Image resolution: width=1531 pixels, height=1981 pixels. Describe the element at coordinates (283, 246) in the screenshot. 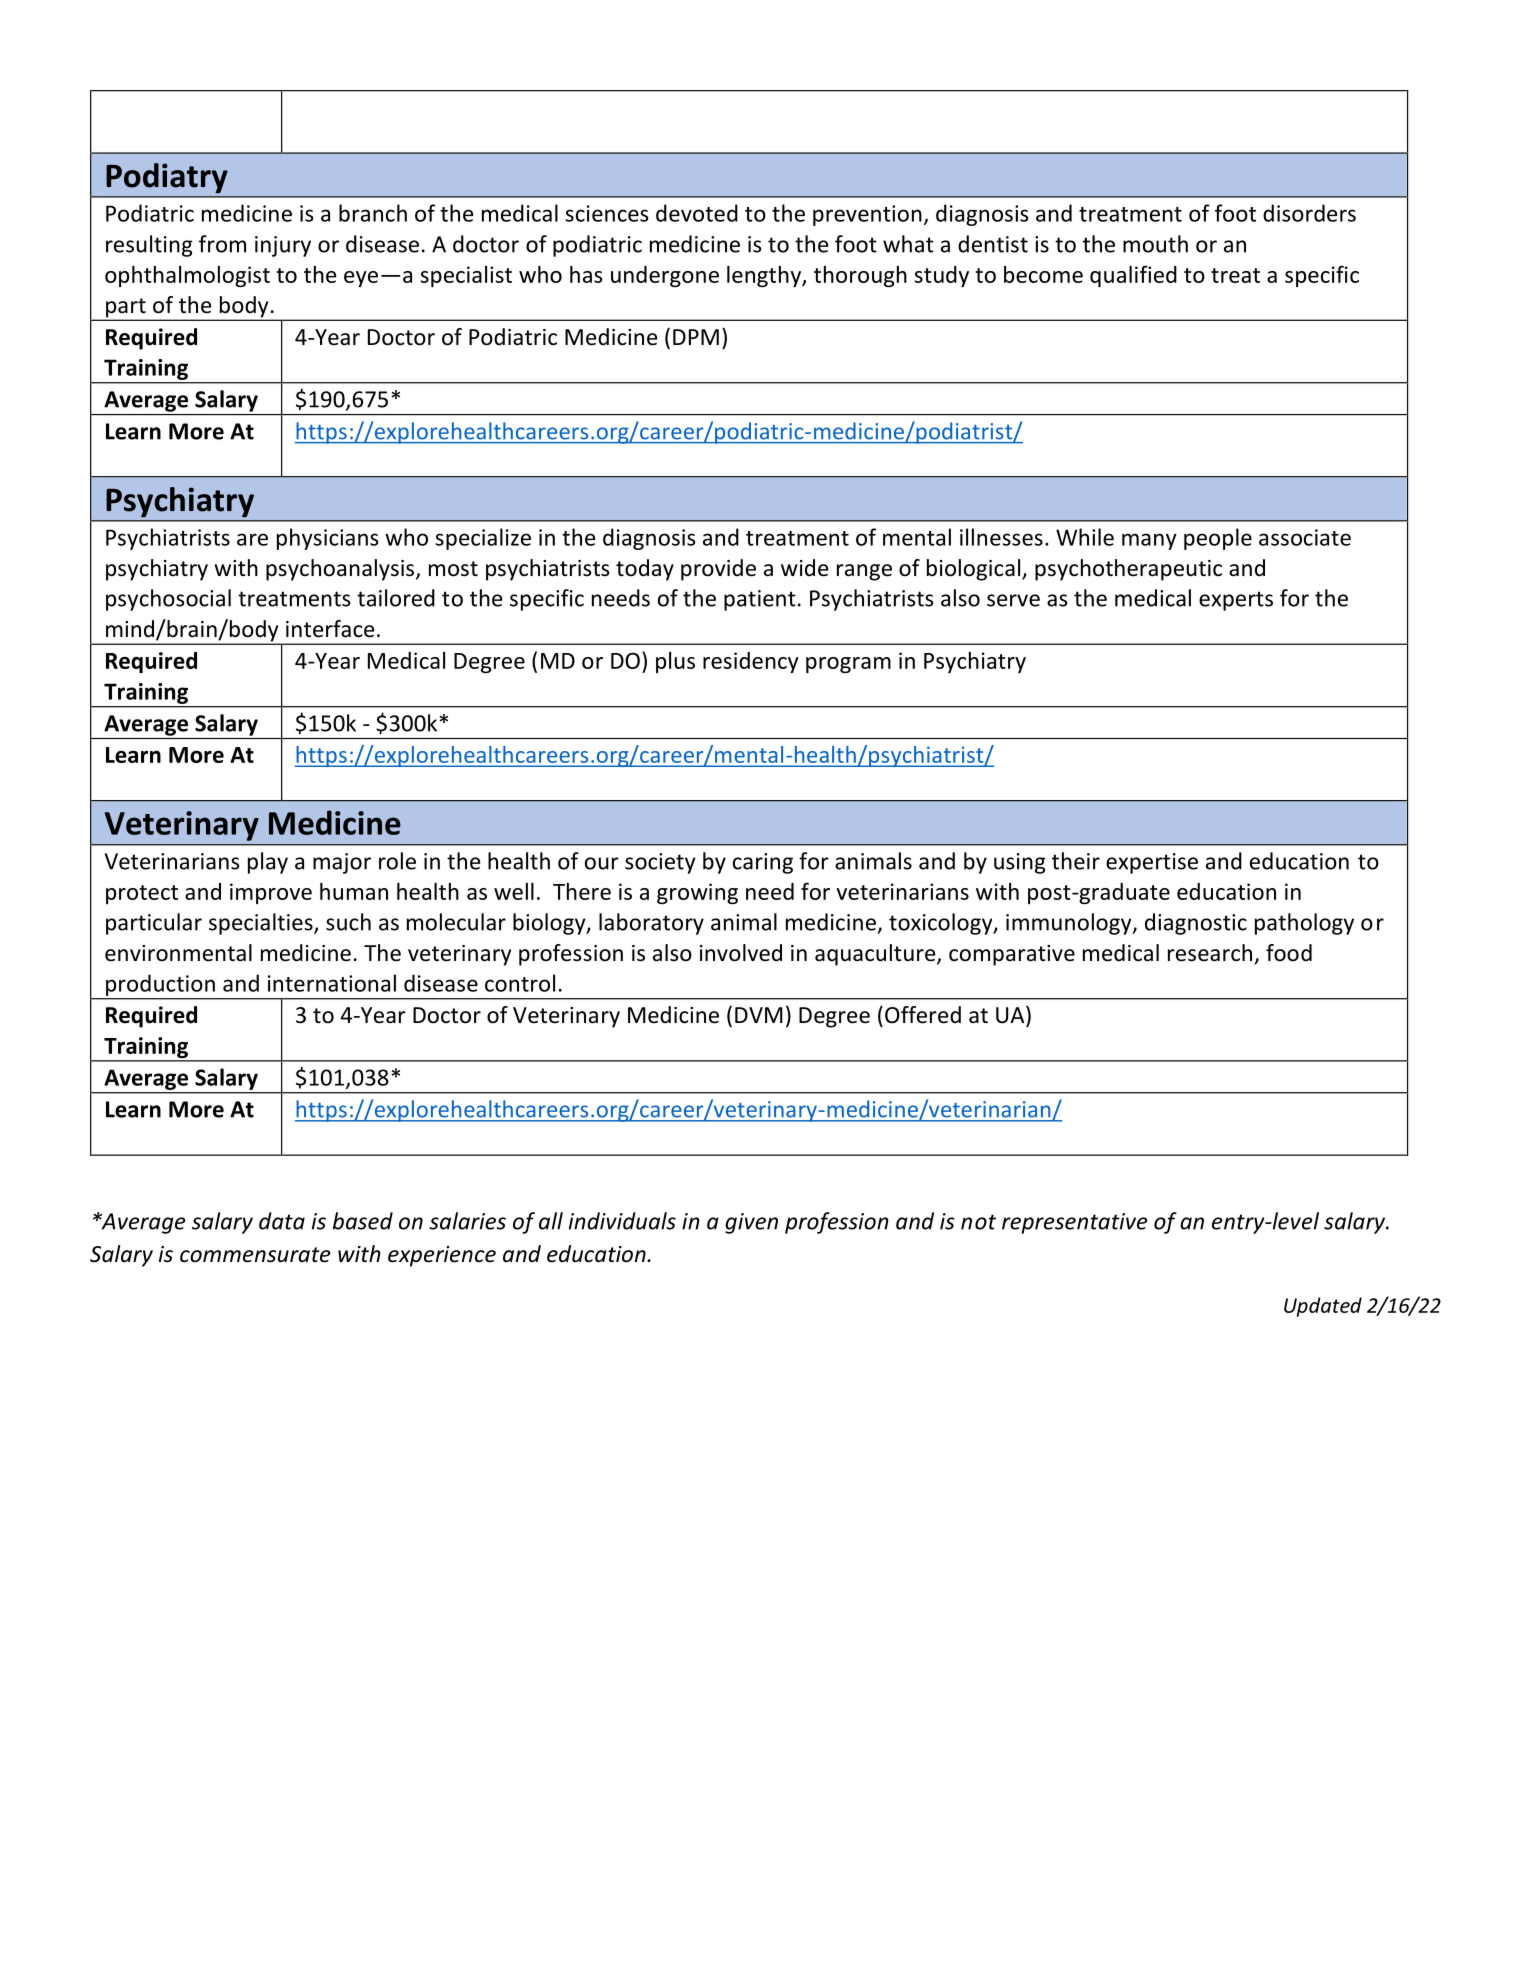

I see `injury` at that location.
